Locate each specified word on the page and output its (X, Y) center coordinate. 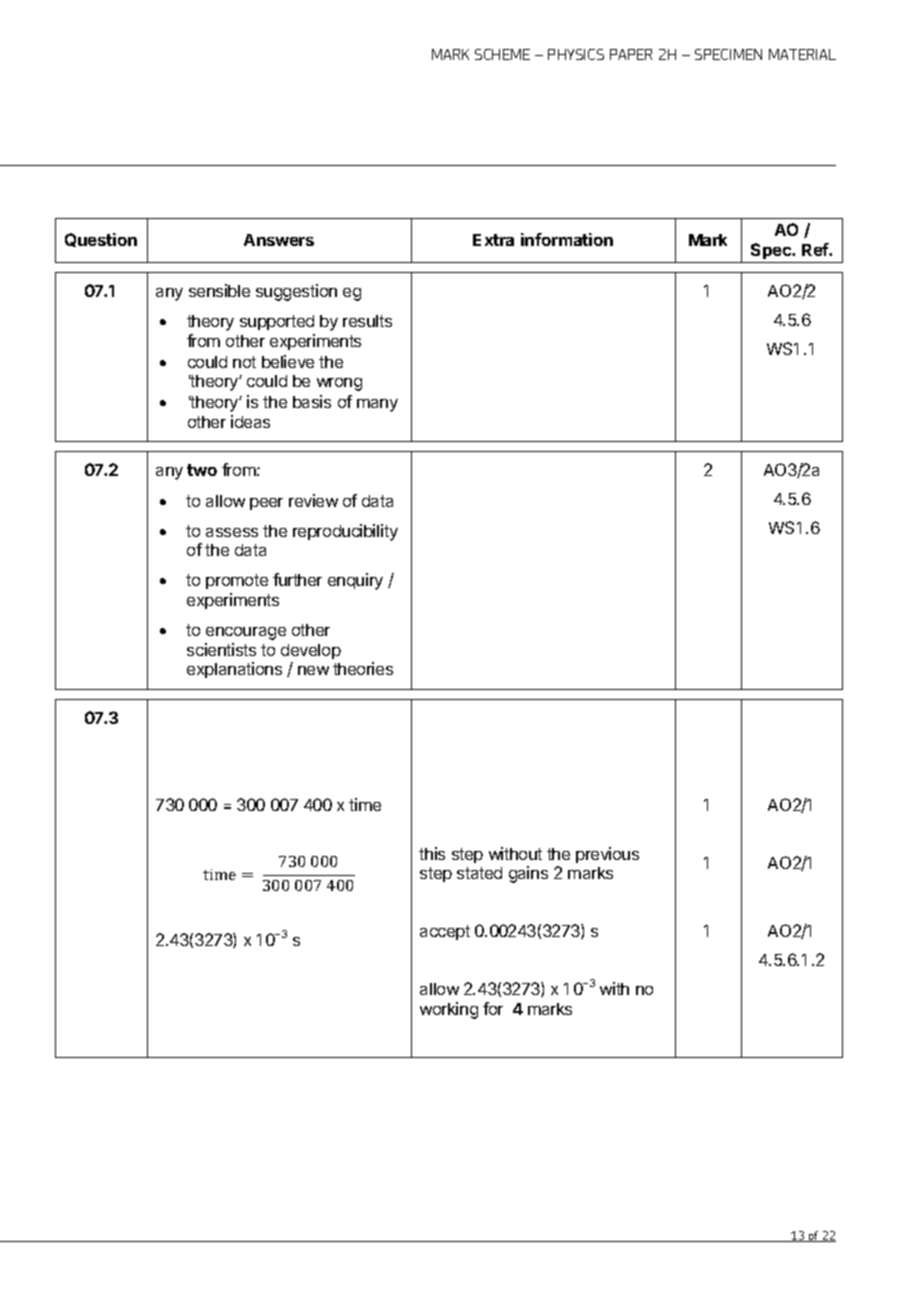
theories (363, 668)
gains (528, 874)
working (449, 1010)
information (567, 239)
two (202, 470)
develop (311, 651)
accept (445, 932)
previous (607, 855)
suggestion (296, 292)
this (432, 853)
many (377, 405)
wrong (339, 384)
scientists (221, 649)
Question (101, 240)
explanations (234, 670)
